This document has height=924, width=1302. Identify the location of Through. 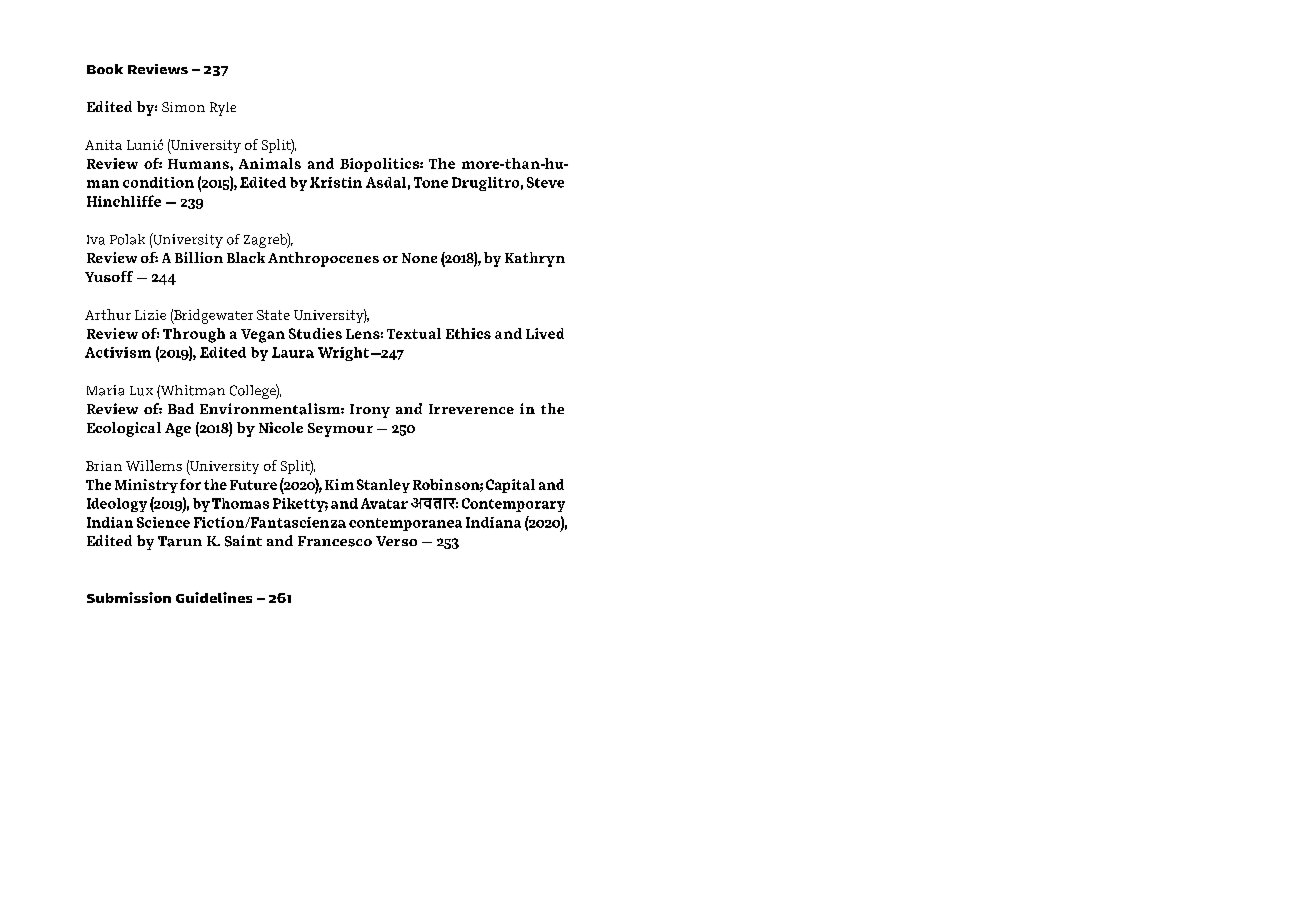
(194, 335).
